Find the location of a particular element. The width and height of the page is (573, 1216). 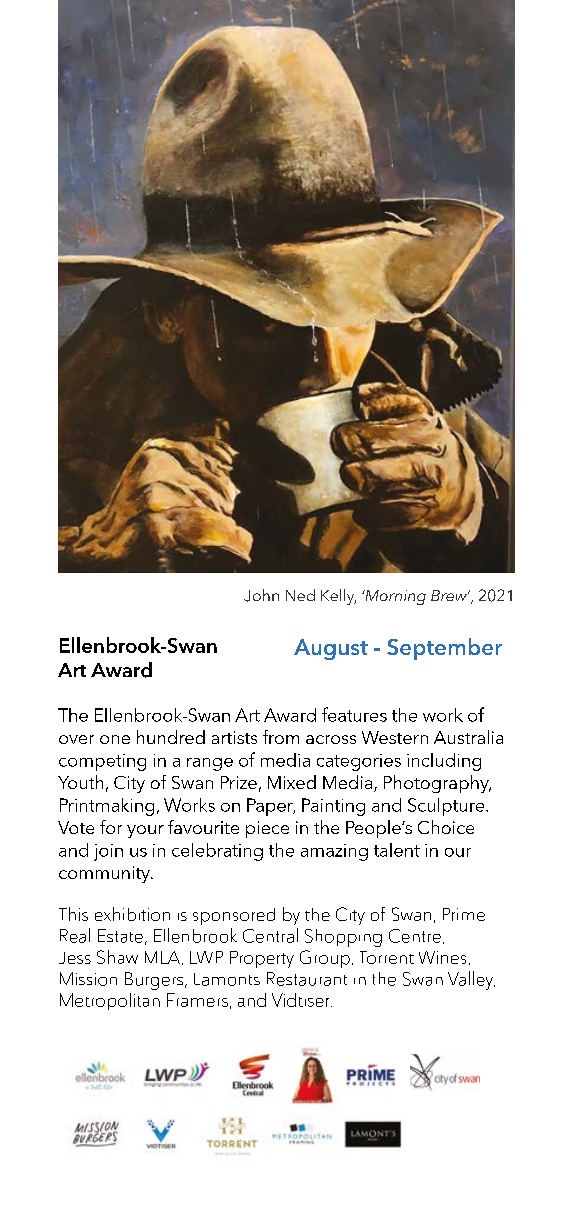

Ned is located at coordinates (300, 595).
